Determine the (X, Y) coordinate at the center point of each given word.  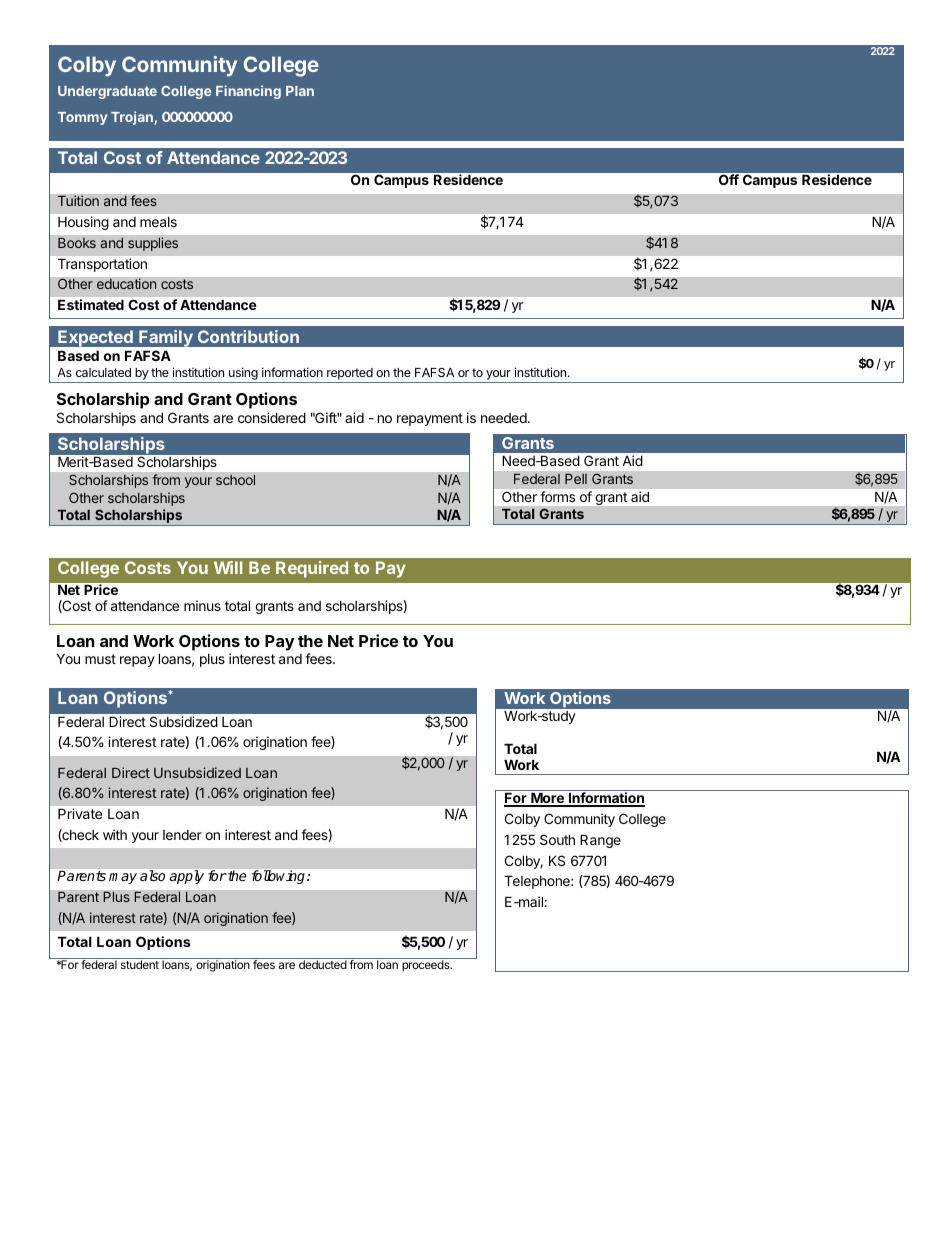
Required (312, 569)
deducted (323, 964)
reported (350, 374)
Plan (300, 91)
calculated (103, 372)
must (100, 659)
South (557, 839)
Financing (248, 92)
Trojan (132, 118)
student (140, 964)
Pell (576, 479)
